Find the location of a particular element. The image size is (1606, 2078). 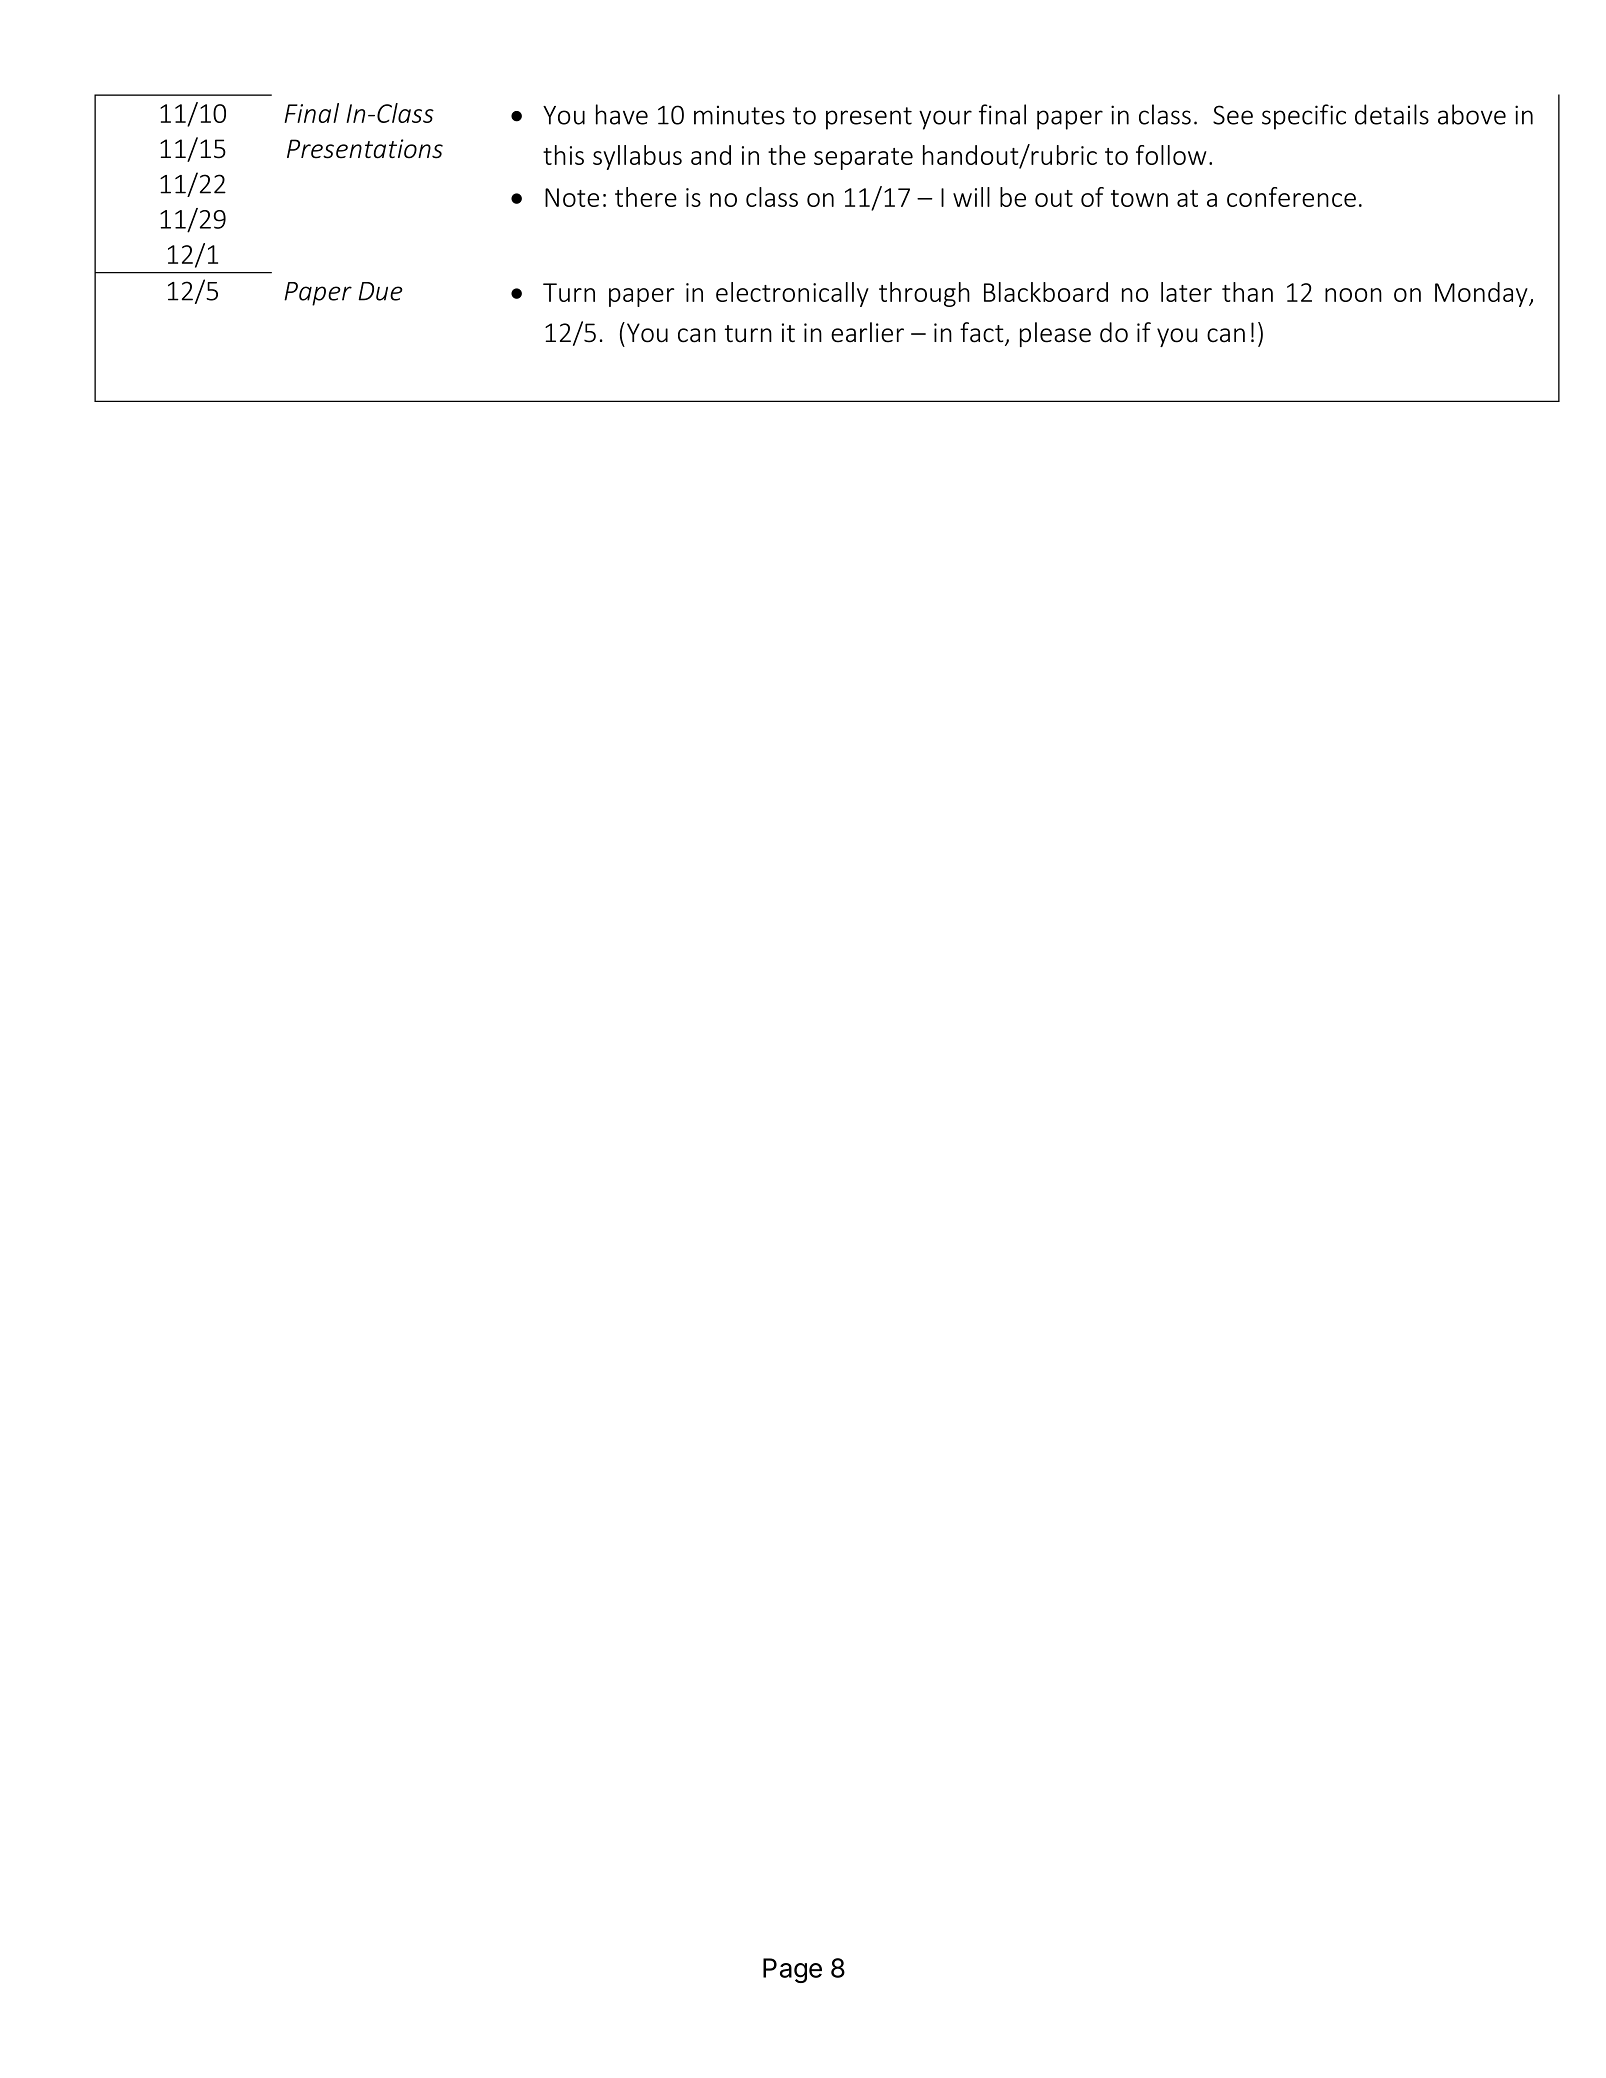

earlier is located at coordinates (867, 332).
